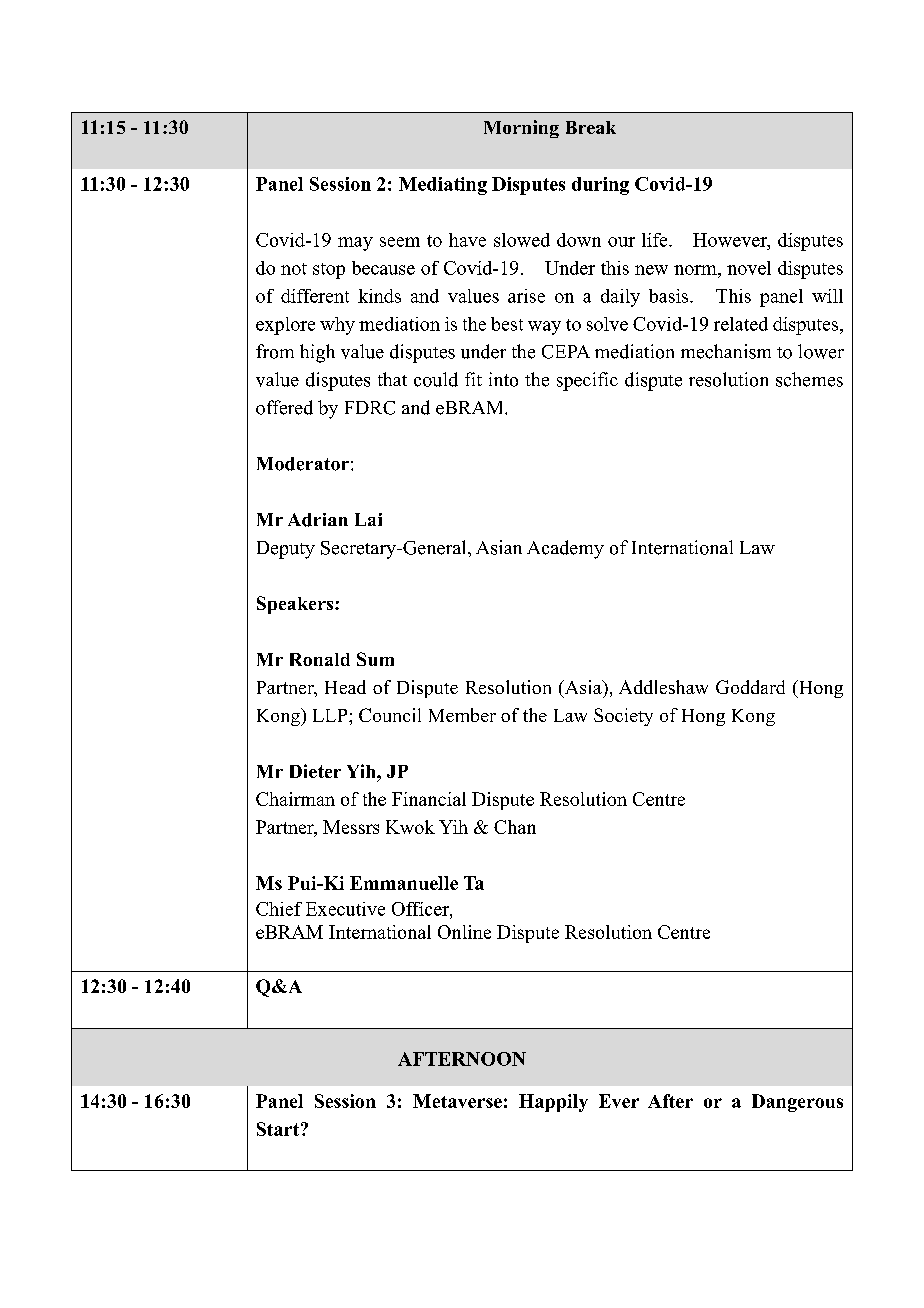 The width and height of the image is (924, 1308). I want to click on Academy, so click(565, 549).
